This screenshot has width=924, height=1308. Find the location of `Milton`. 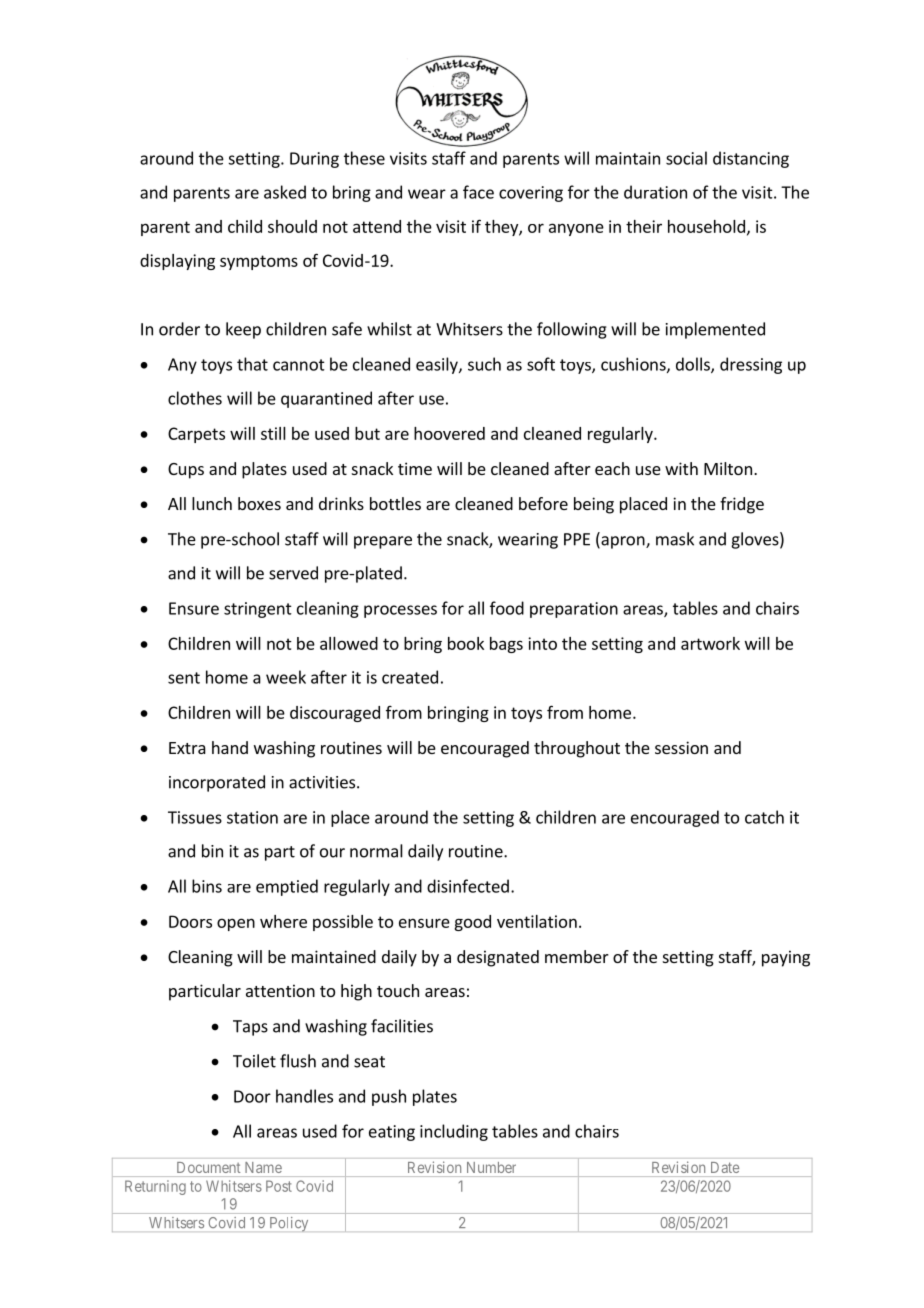

Milton is located at coordinates (728, 468).
